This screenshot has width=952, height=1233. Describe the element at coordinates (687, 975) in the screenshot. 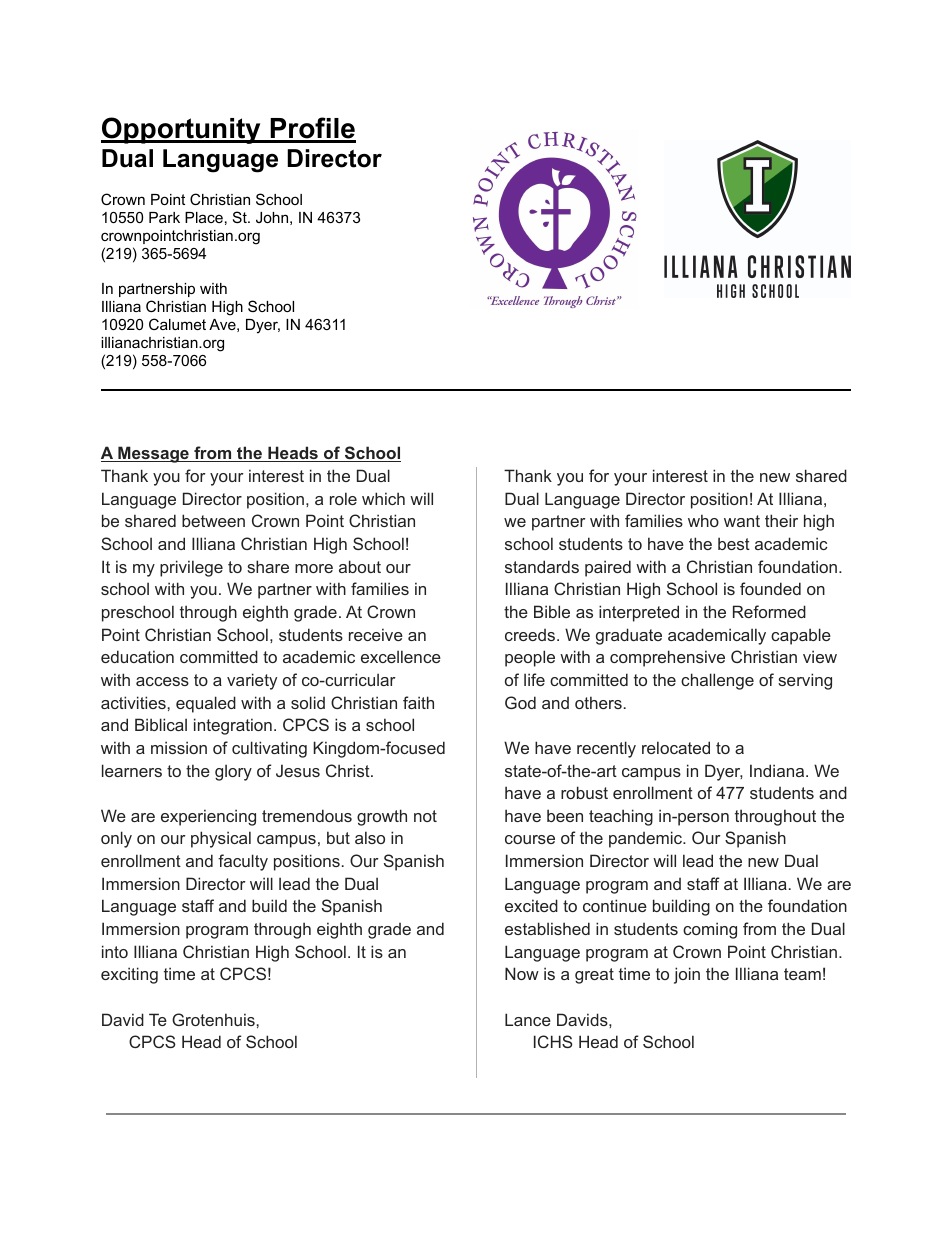

I see `join` at that location.
